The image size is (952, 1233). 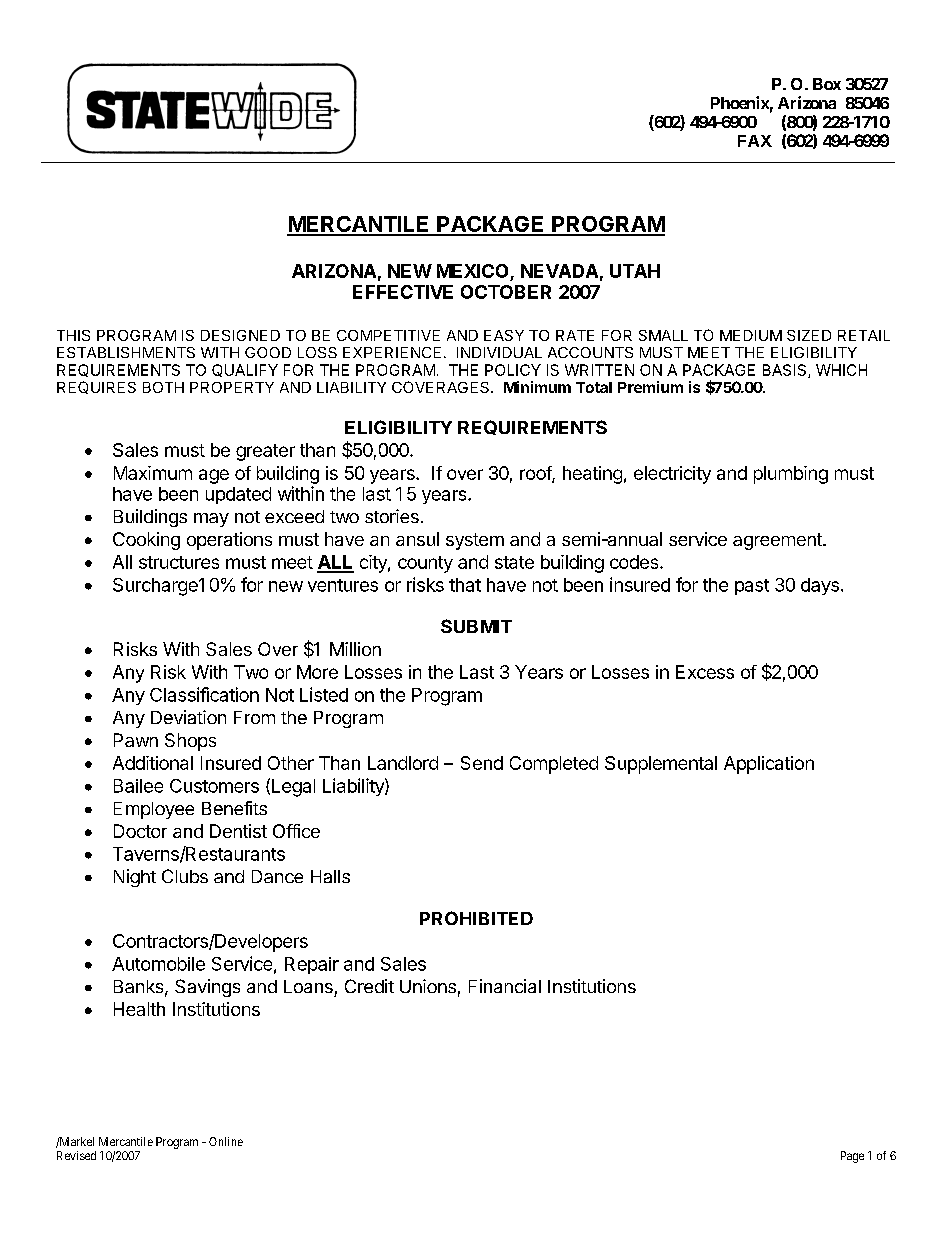 What do you see at coordinates (536, 474) in the screenshot?
I see `roof` at bounding box center [536, 474].
